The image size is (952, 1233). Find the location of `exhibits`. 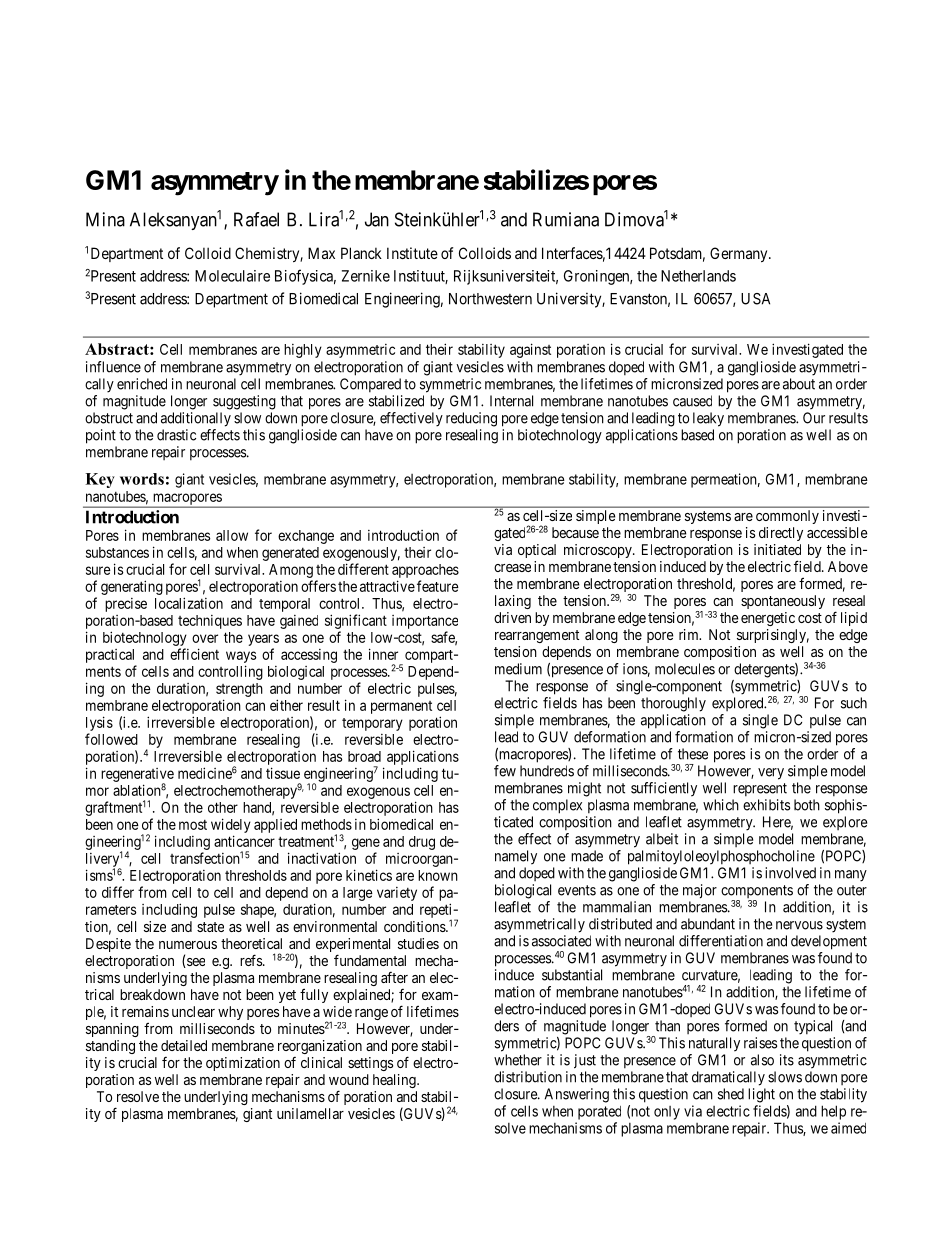

exhibits is located at coordinates (766, 805).
